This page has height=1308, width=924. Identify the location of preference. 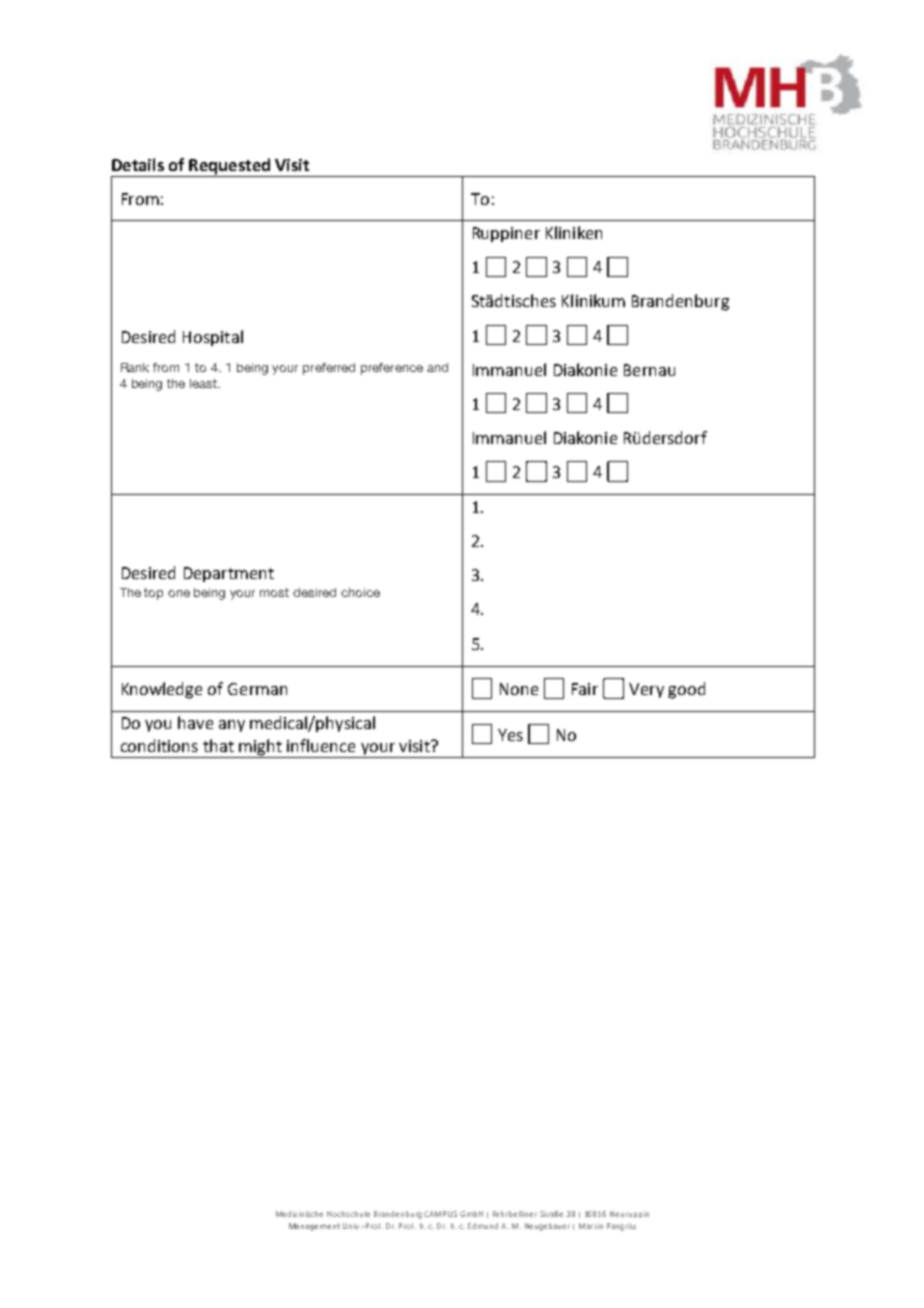
(392, 369).
